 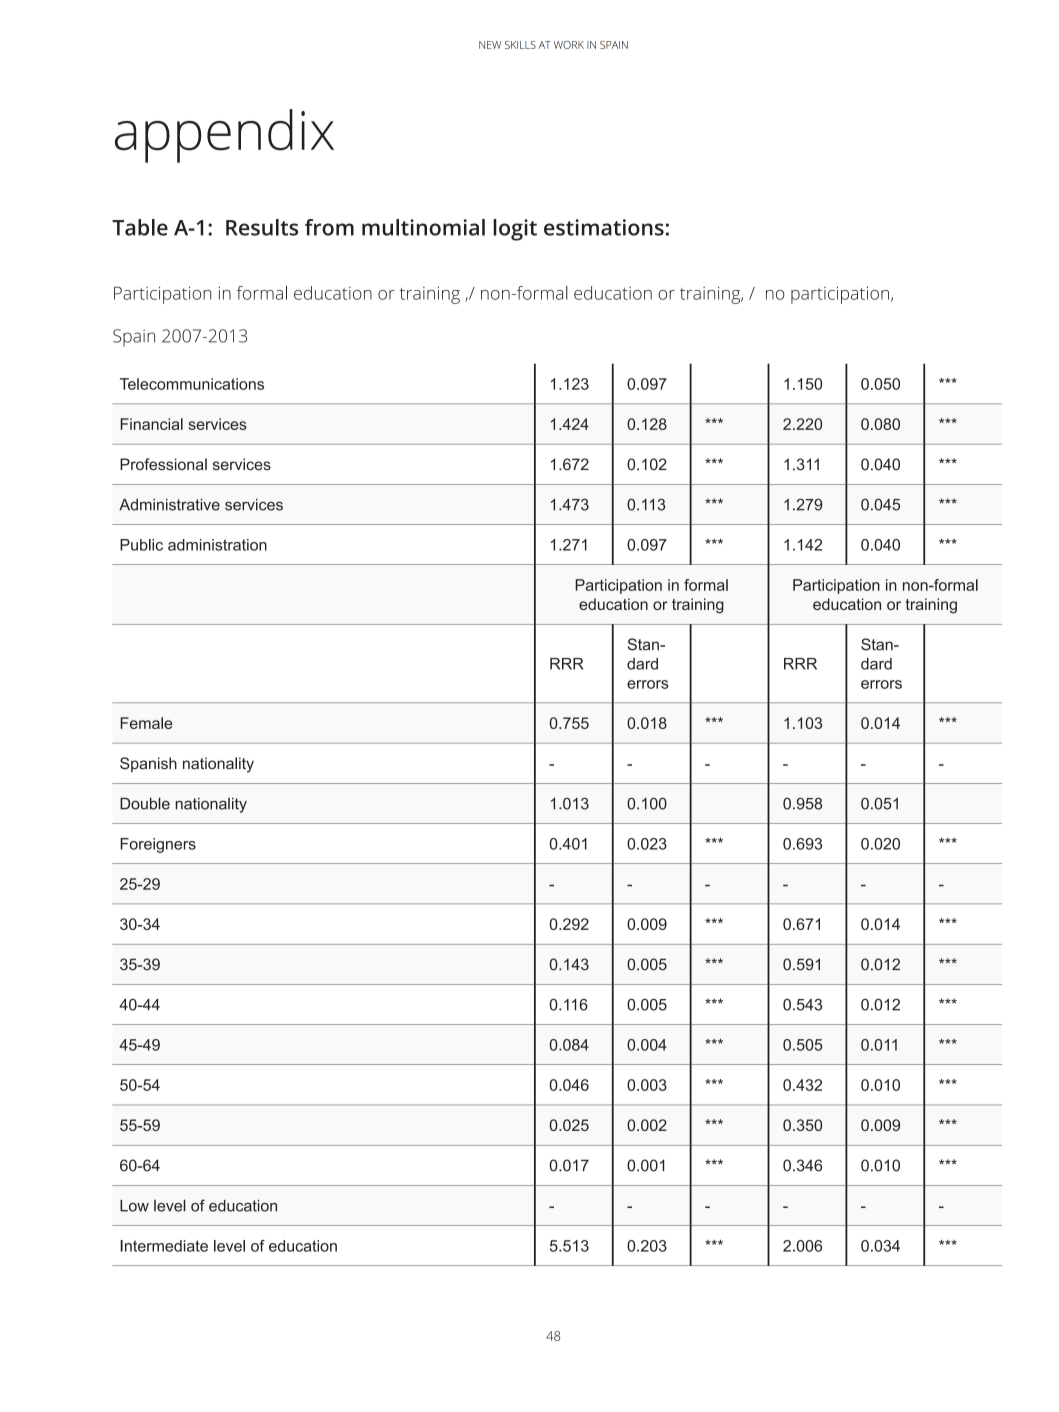 What do you see at coordinates (164, 1246) in the screenshot?
I see `Intermediate` at bounding box center [164, 1246].
